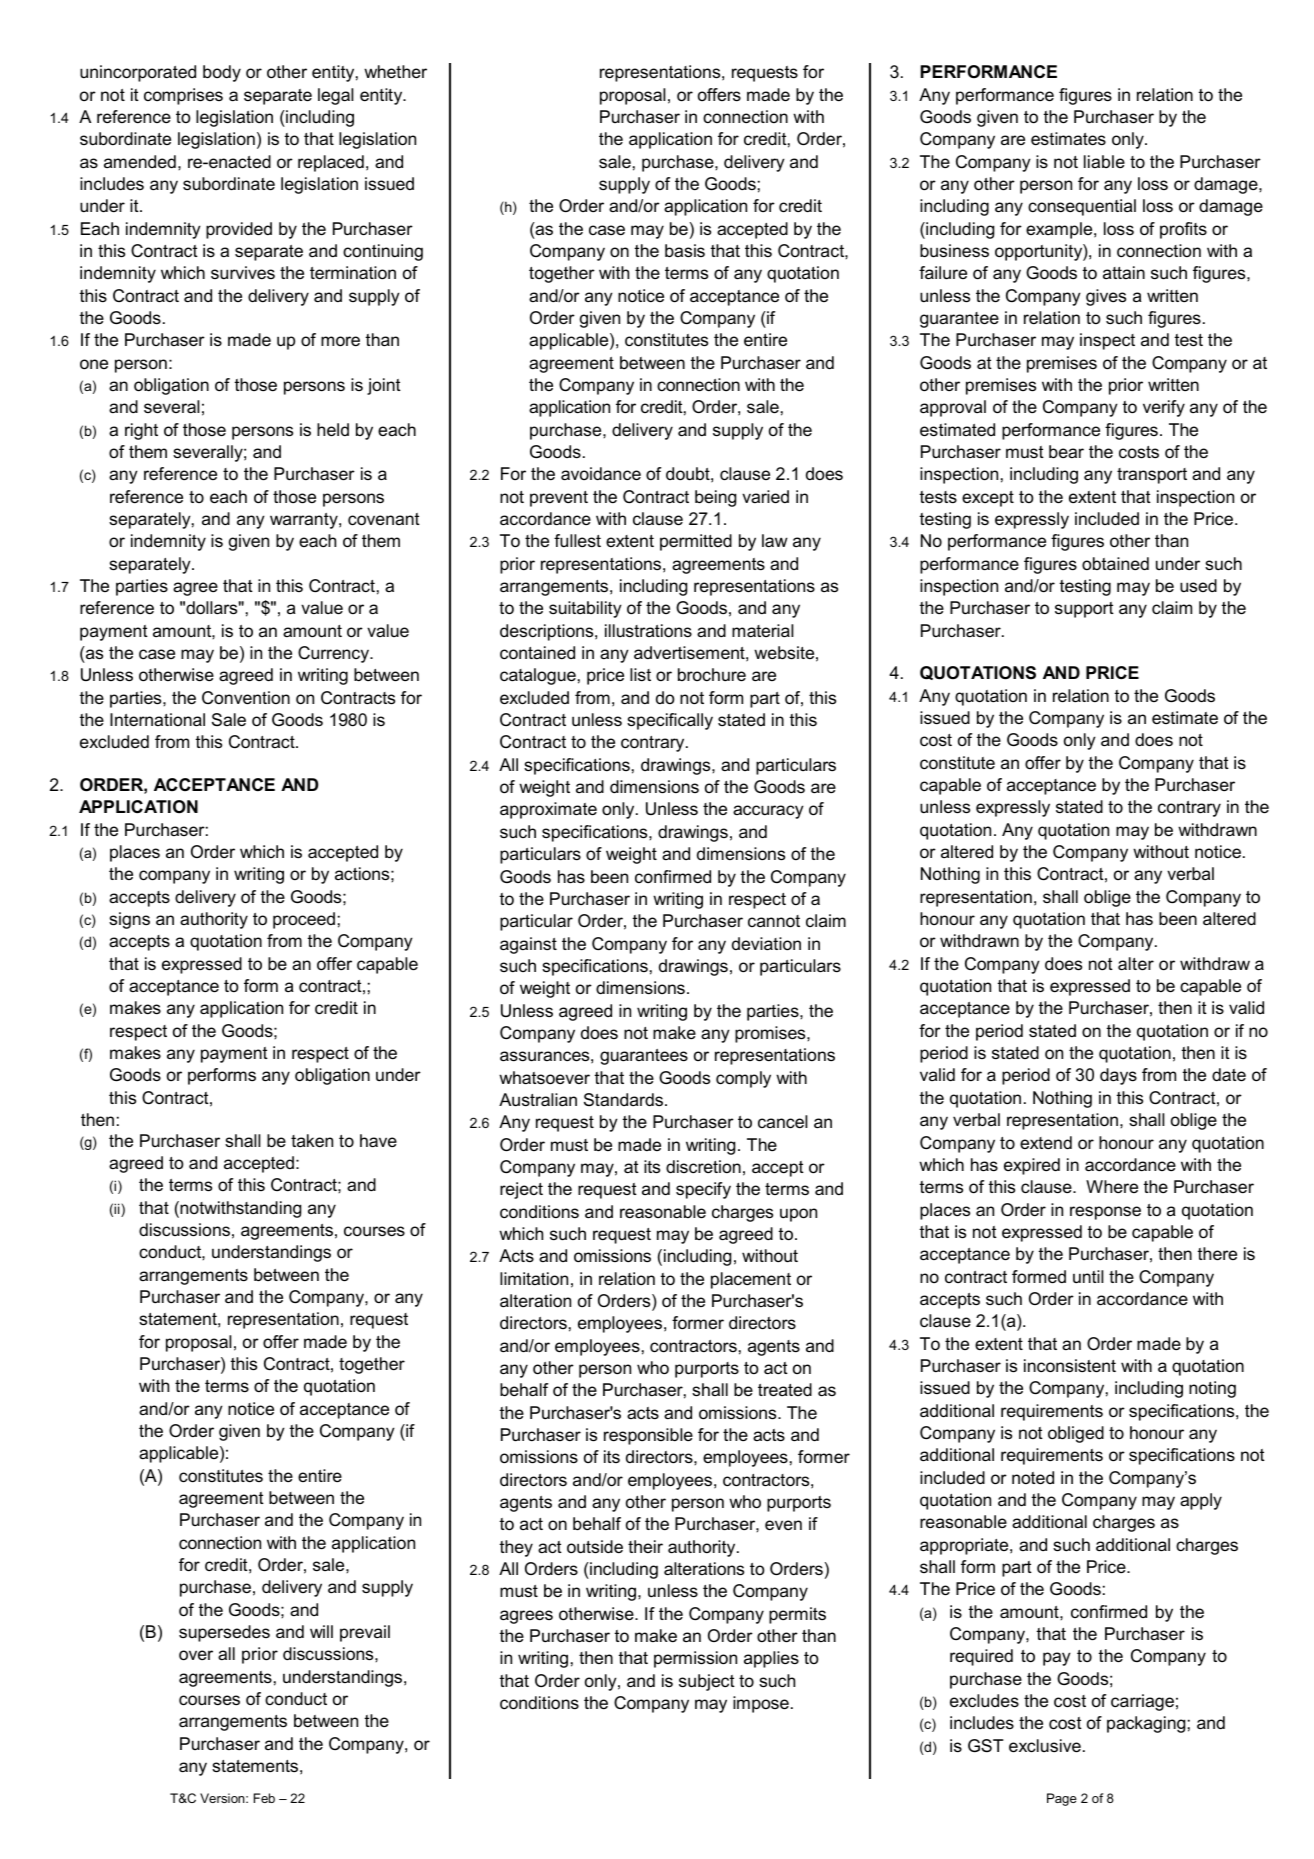 This document has height=1859, width=1314. What do you see at coordinates (183, 96) in the document?
I see `comprises` at bounding box center [183, 96].
